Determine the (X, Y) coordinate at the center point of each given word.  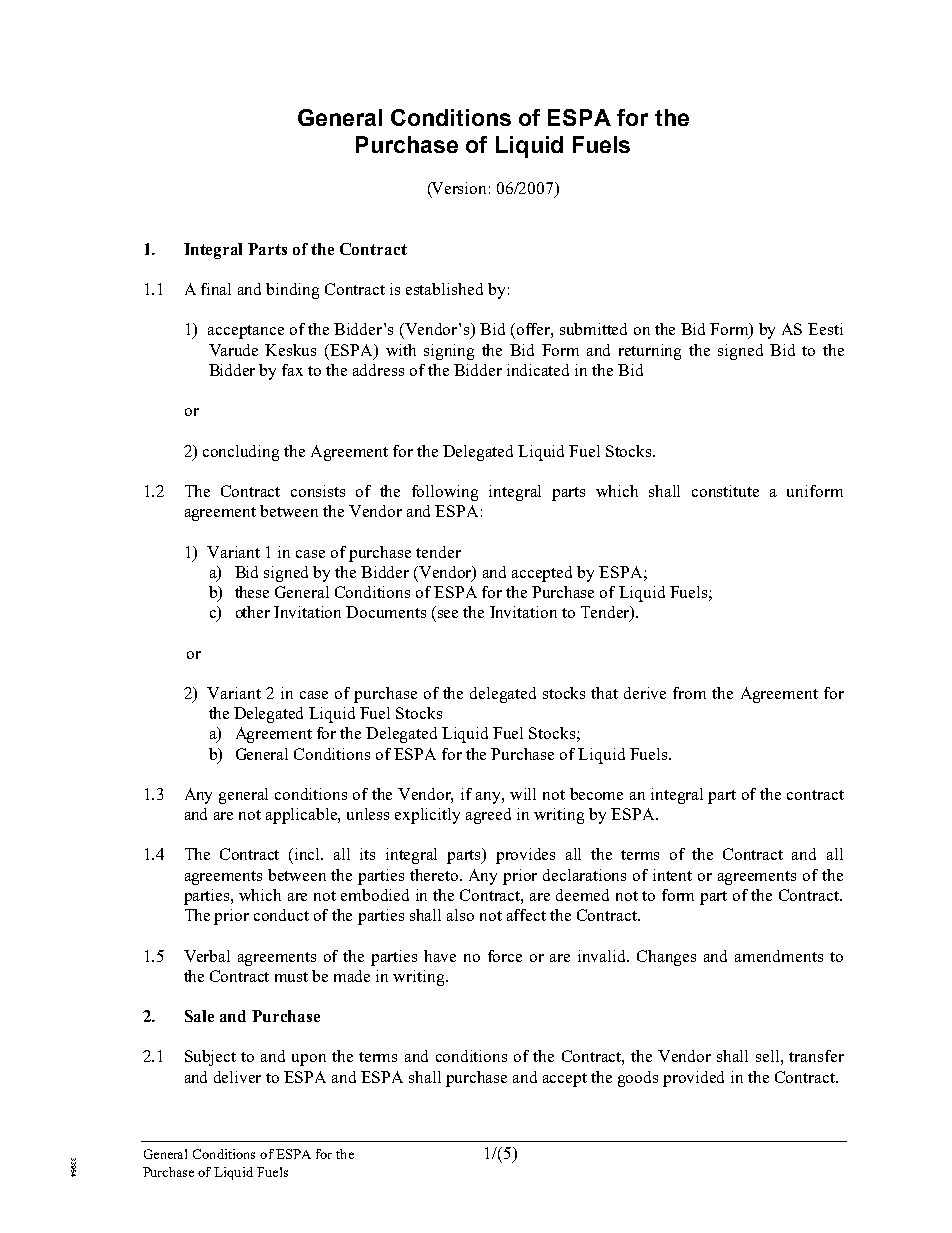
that (604, 693)
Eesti (825, 329)
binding (292, 291)
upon (309, 1060)
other (253, 612)
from (689, 693)
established (444, 289)
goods (638, 1079)
